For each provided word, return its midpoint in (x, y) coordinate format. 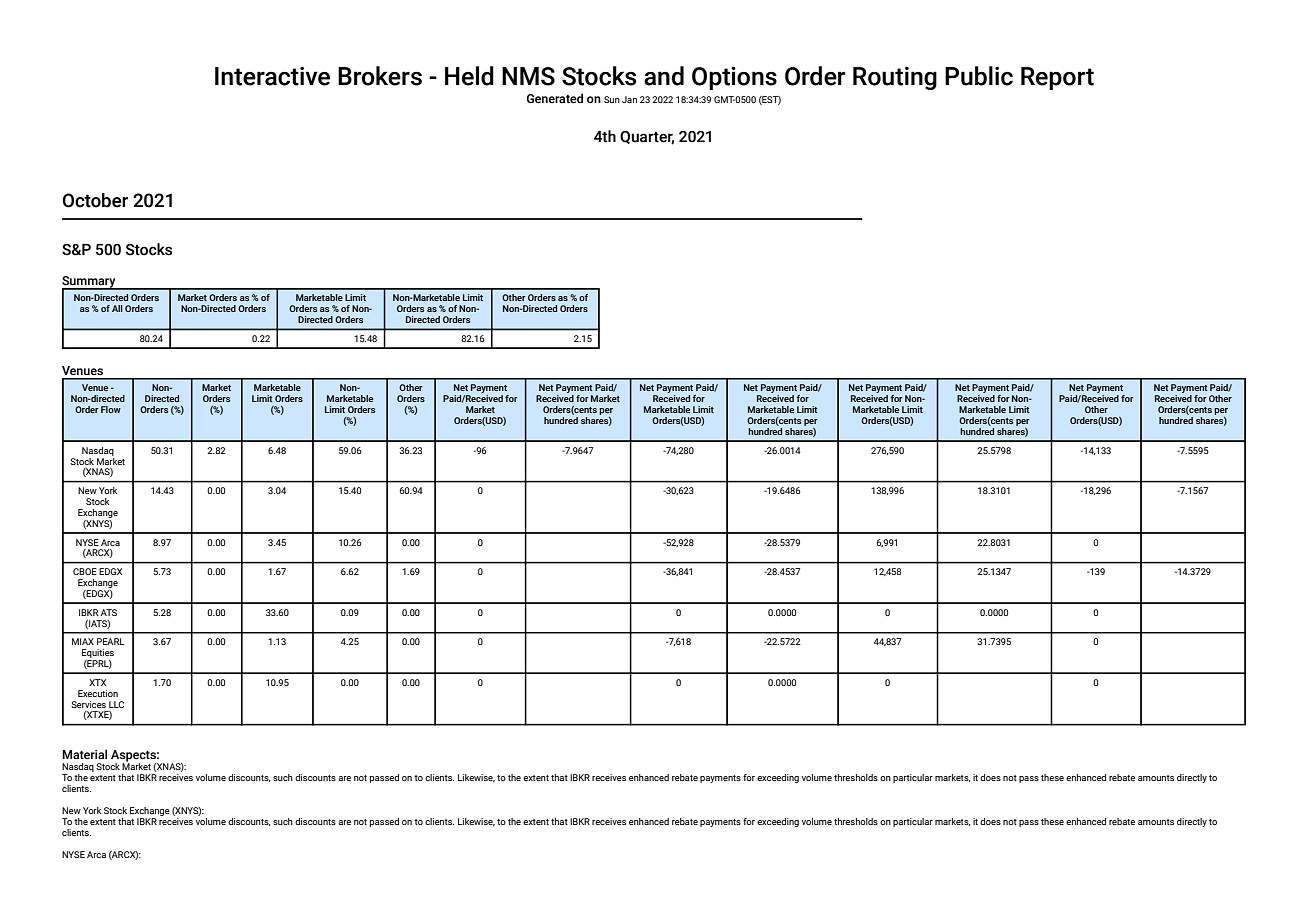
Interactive (272, 76)
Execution (98, 693)
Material (84, 754)
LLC (116, 704)
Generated (555, 98)
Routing (895, 78)
